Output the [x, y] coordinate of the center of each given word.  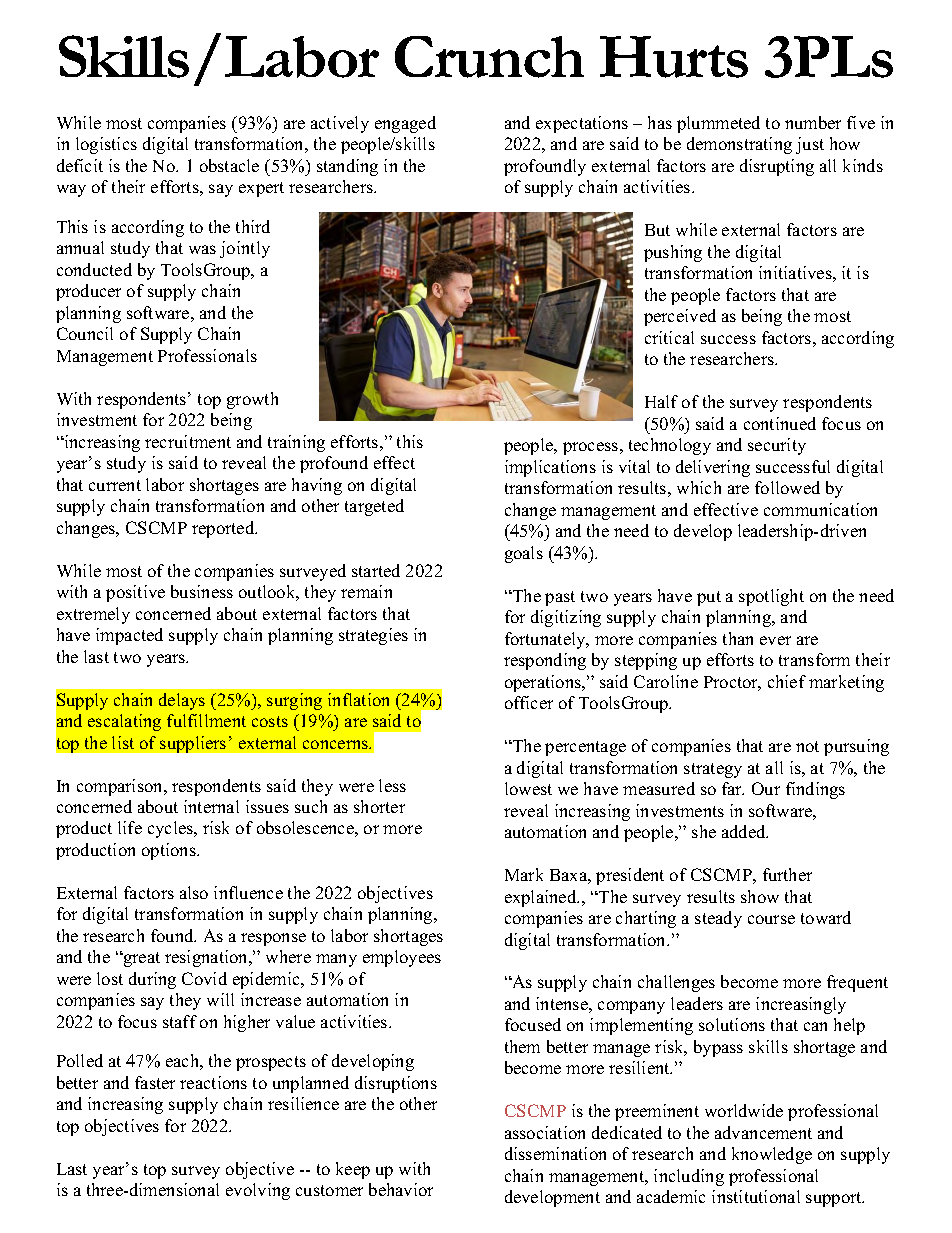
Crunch [489, 57]
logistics [106, 145]
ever [775, 640]
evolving [258, 1191]
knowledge [772, 1155]
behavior [401, 1189]
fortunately [546, 640]
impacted [129, 636]
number [813, 122]
